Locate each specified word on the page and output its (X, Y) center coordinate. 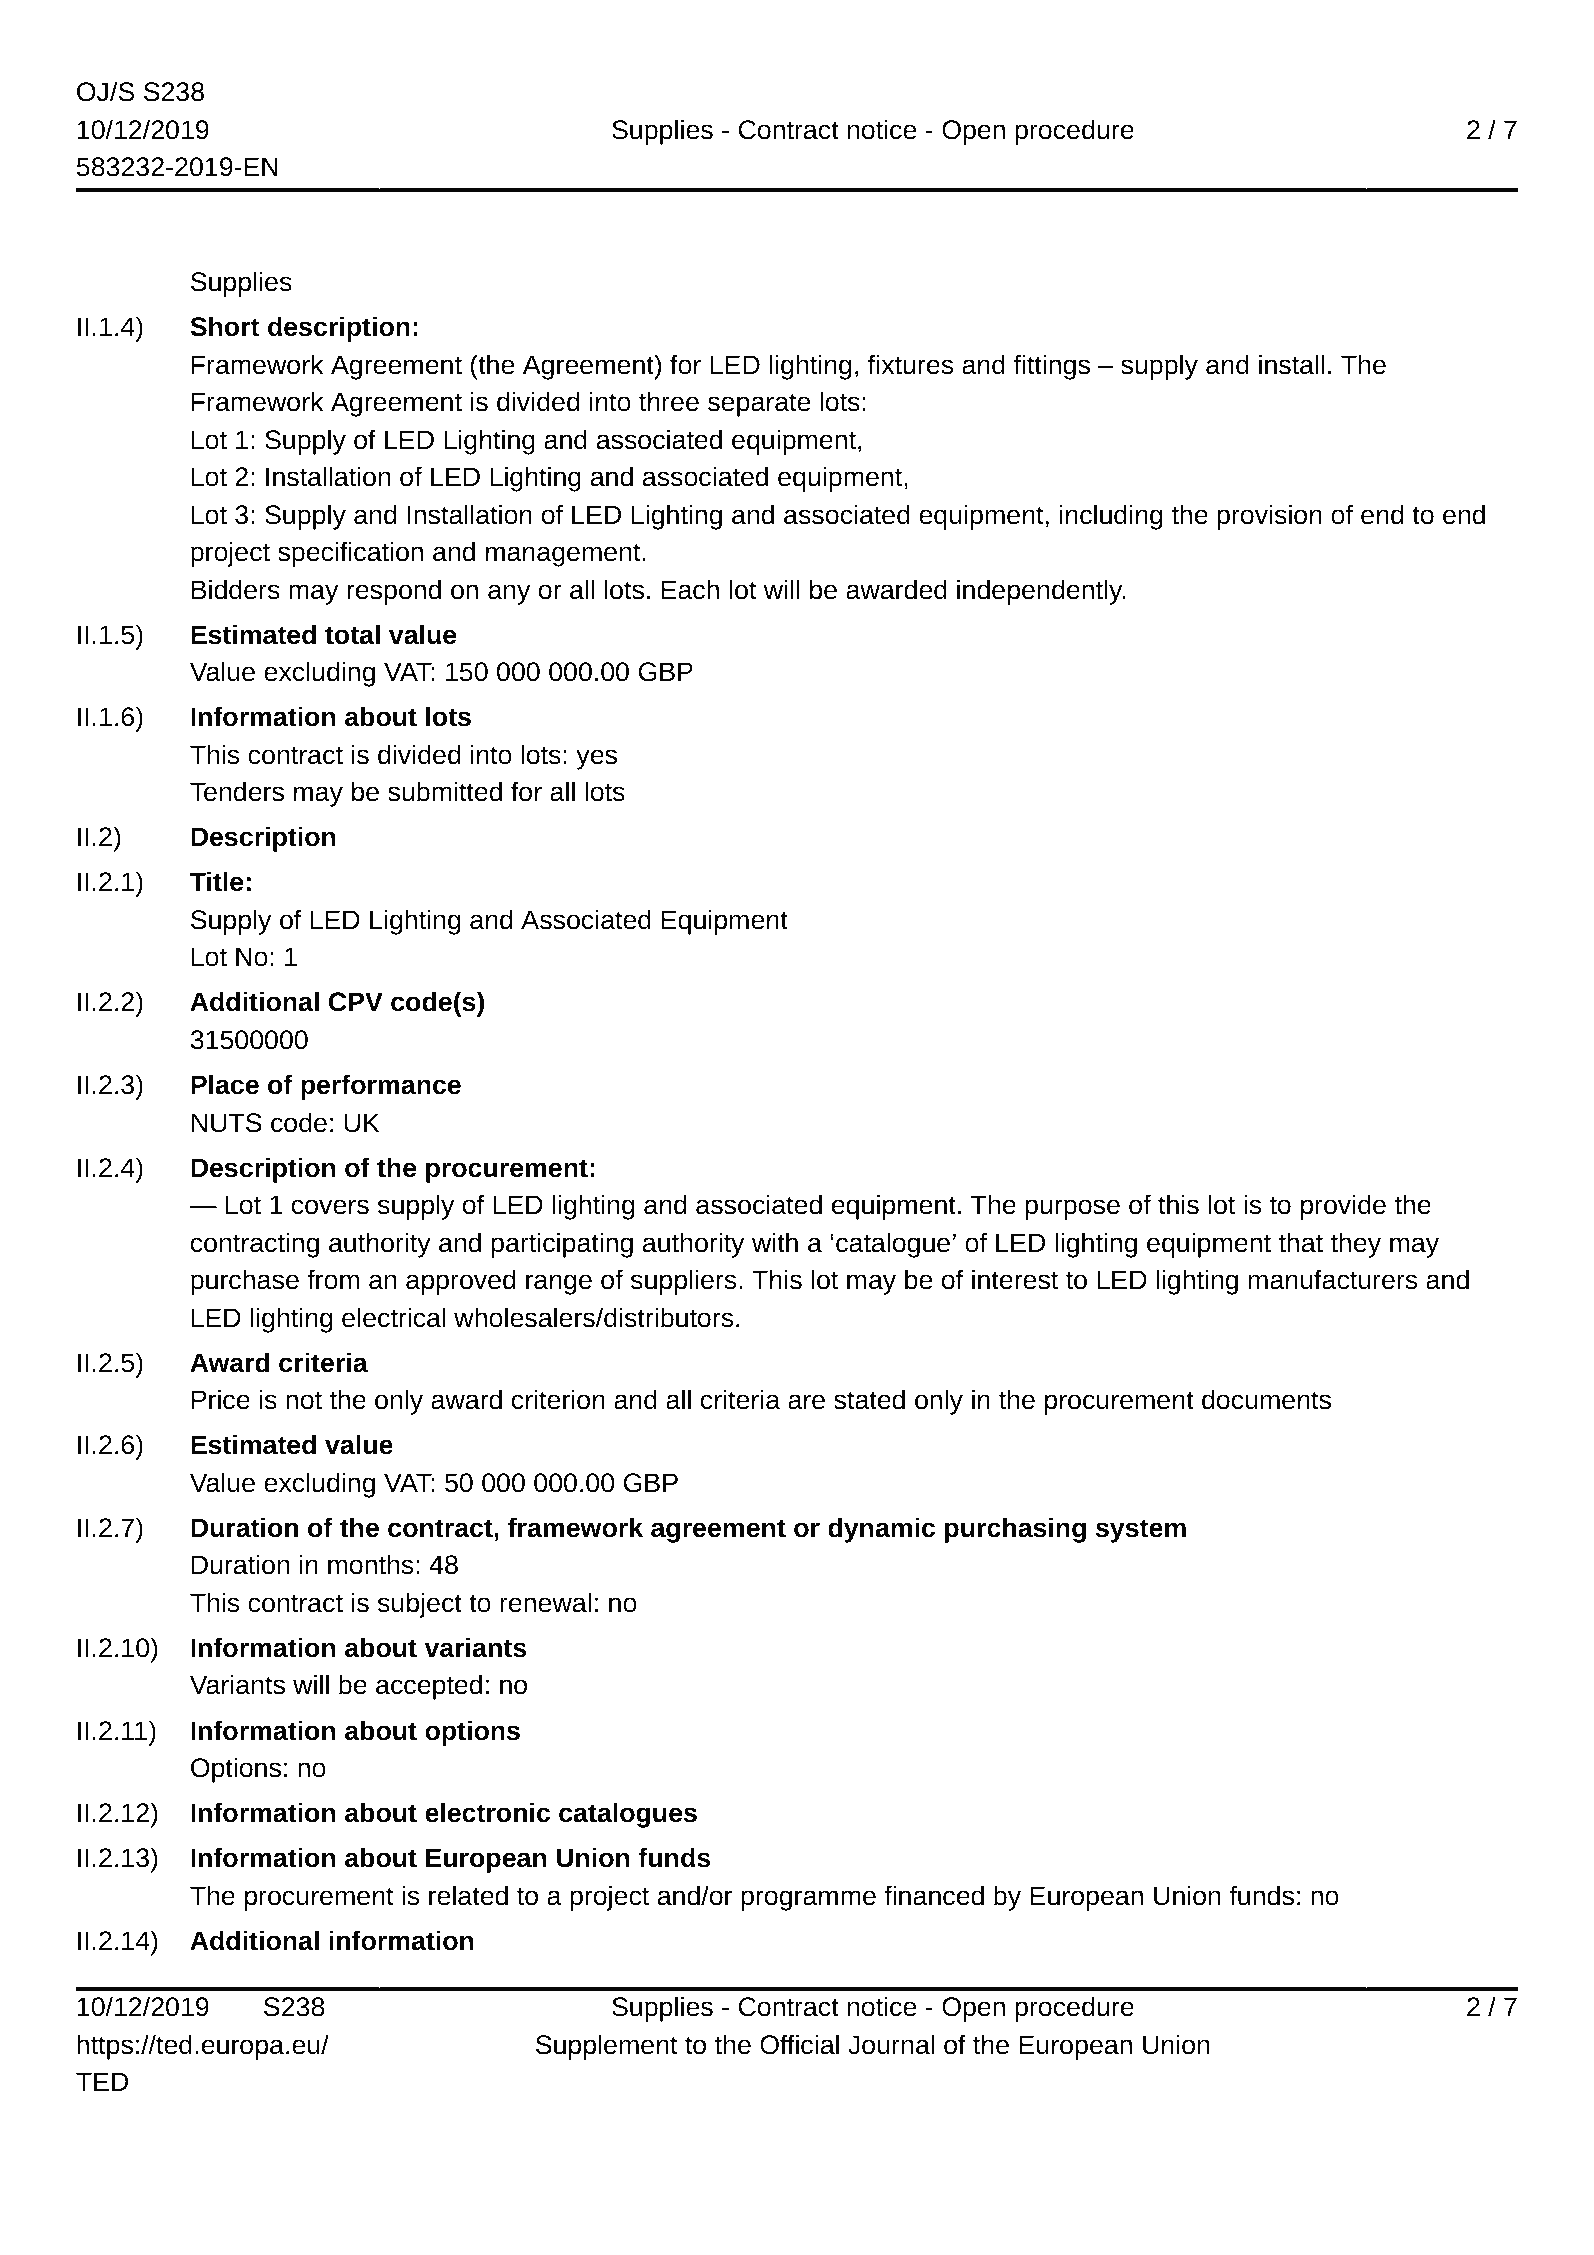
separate (759, 405)
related (468, 1895)
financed (934, 1895)
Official (799, 2044)
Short (224, 326)
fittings (1052, 367)
